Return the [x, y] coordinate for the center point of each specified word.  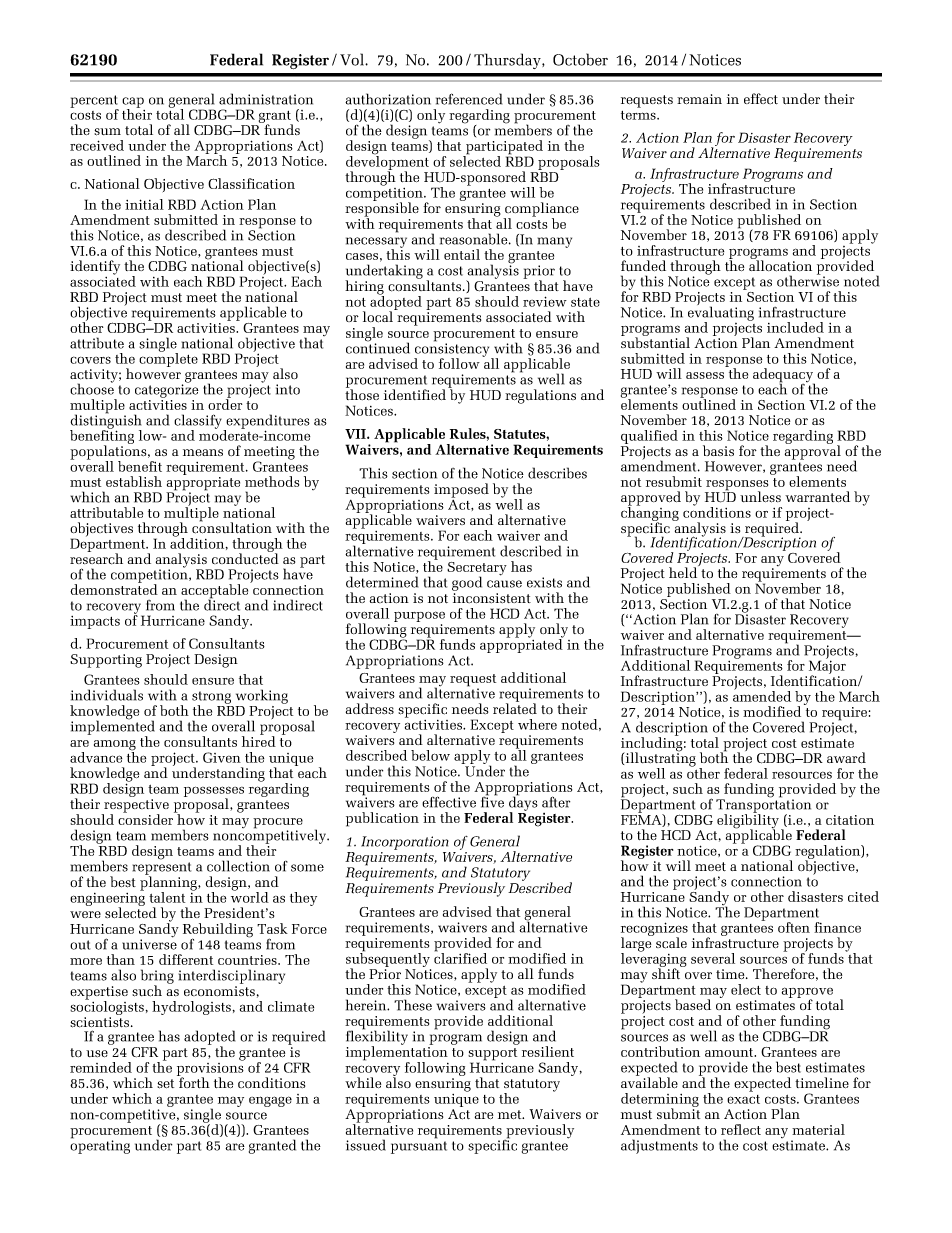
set [165, 1084]
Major [827, 667]
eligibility [748, 821]
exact [743, 1099]
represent [162, 869]
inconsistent [492, 598]
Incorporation [405, 843]
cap [133, 103]
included [795, 327]
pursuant [419, 1147]
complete [168, 359]
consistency [453, 350]
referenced [469, 99]
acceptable [216, 591]
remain [699, 99]
